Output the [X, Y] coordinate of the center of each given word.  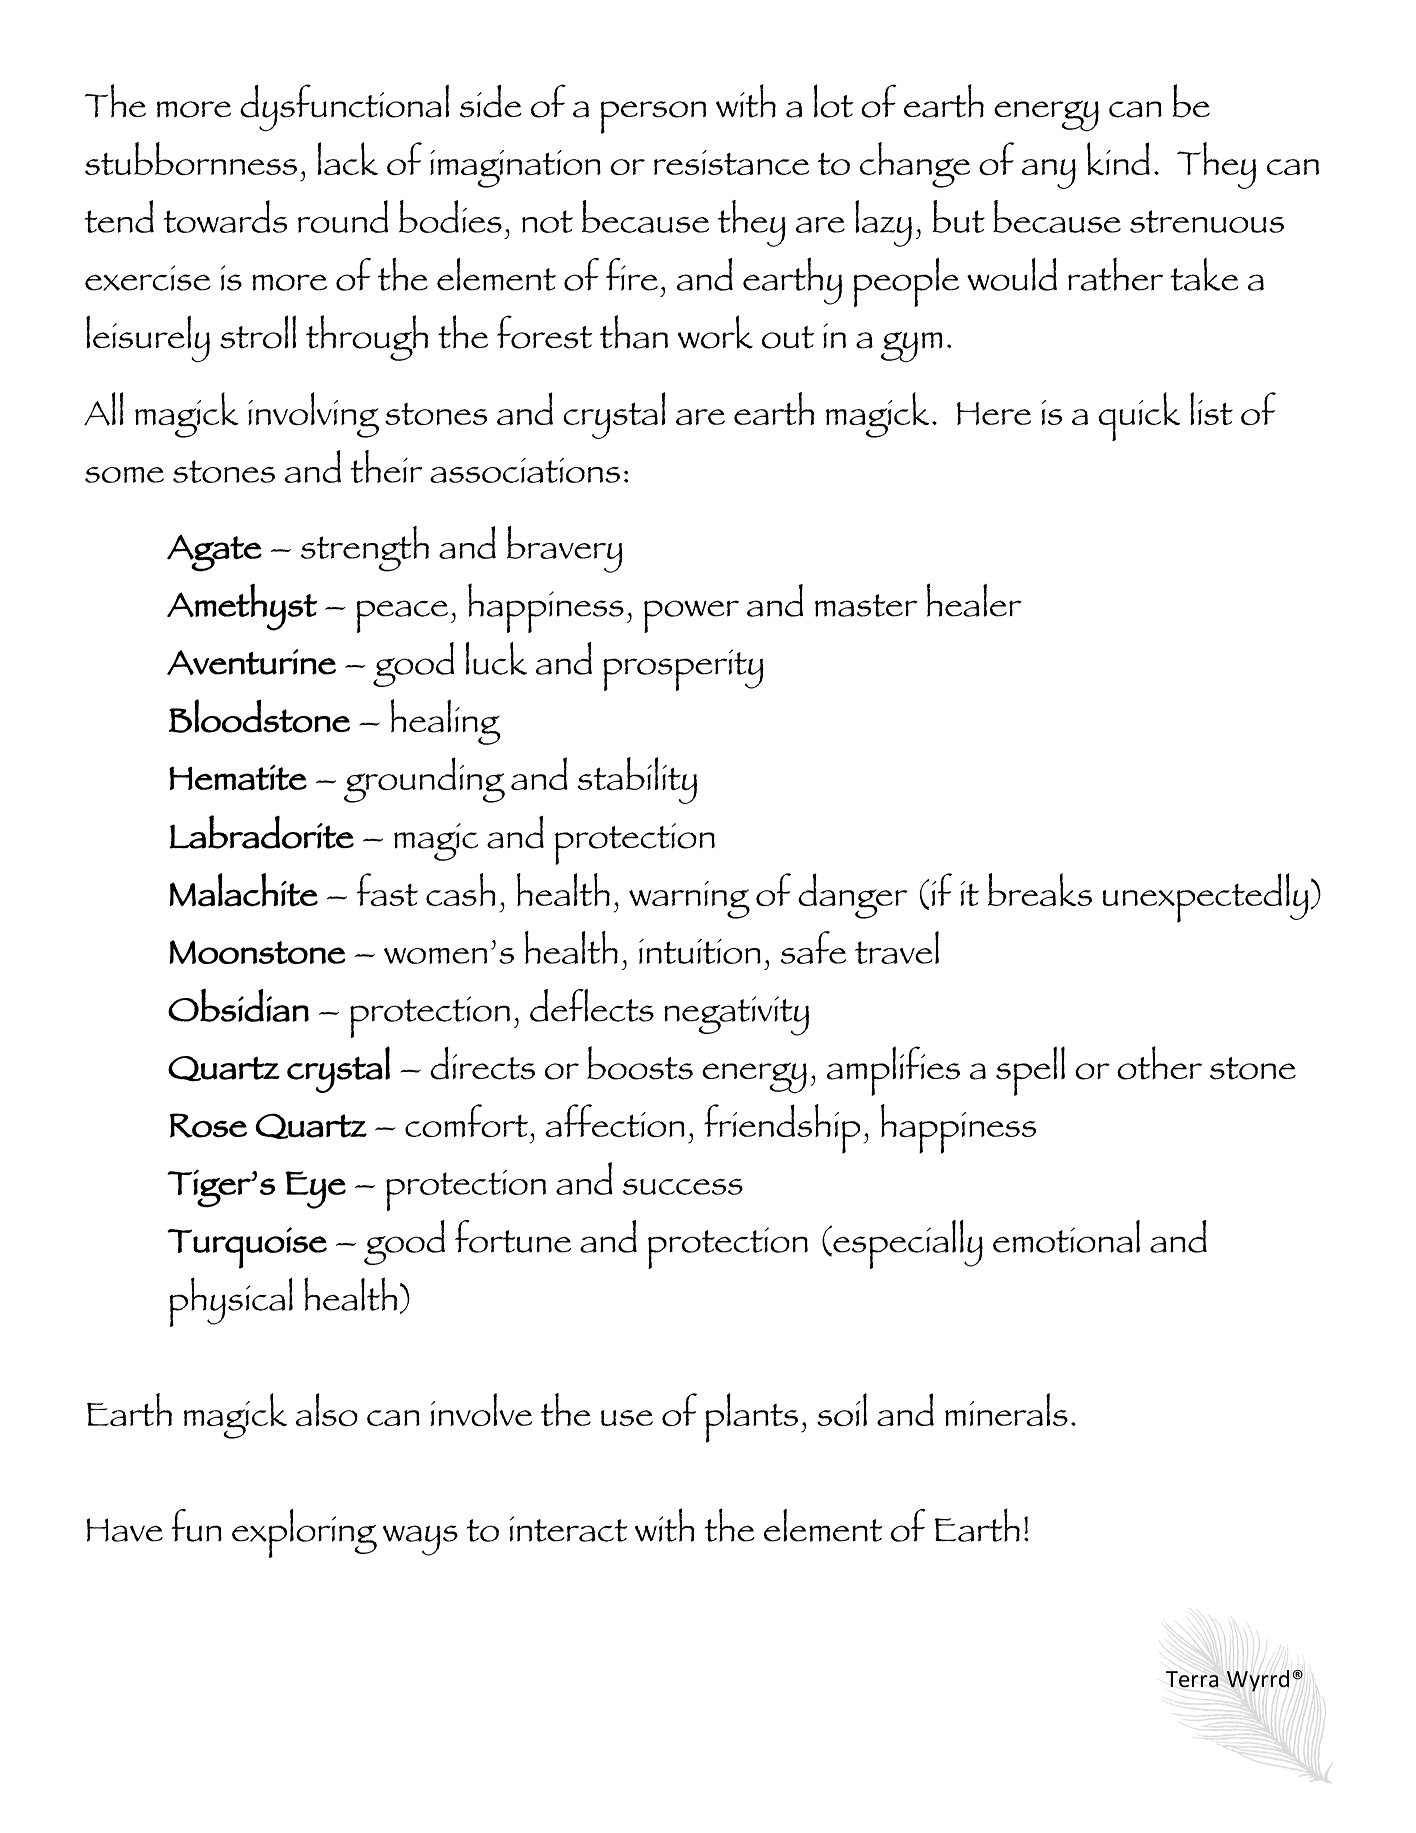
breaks [1040, 889]
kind [1118, 158]
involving [313, 415]
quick [1139, 416]
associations [525, 470]
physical [231, 1302]
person [653, 117]
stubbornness [191, 158]
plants [751, 1418]
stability [637, 780]
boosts [640, 1063]
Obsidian [238, 1005]
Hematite [238, 778]
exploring [304, 1533]
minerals [1006, 1409]
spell [1030, 1071]
